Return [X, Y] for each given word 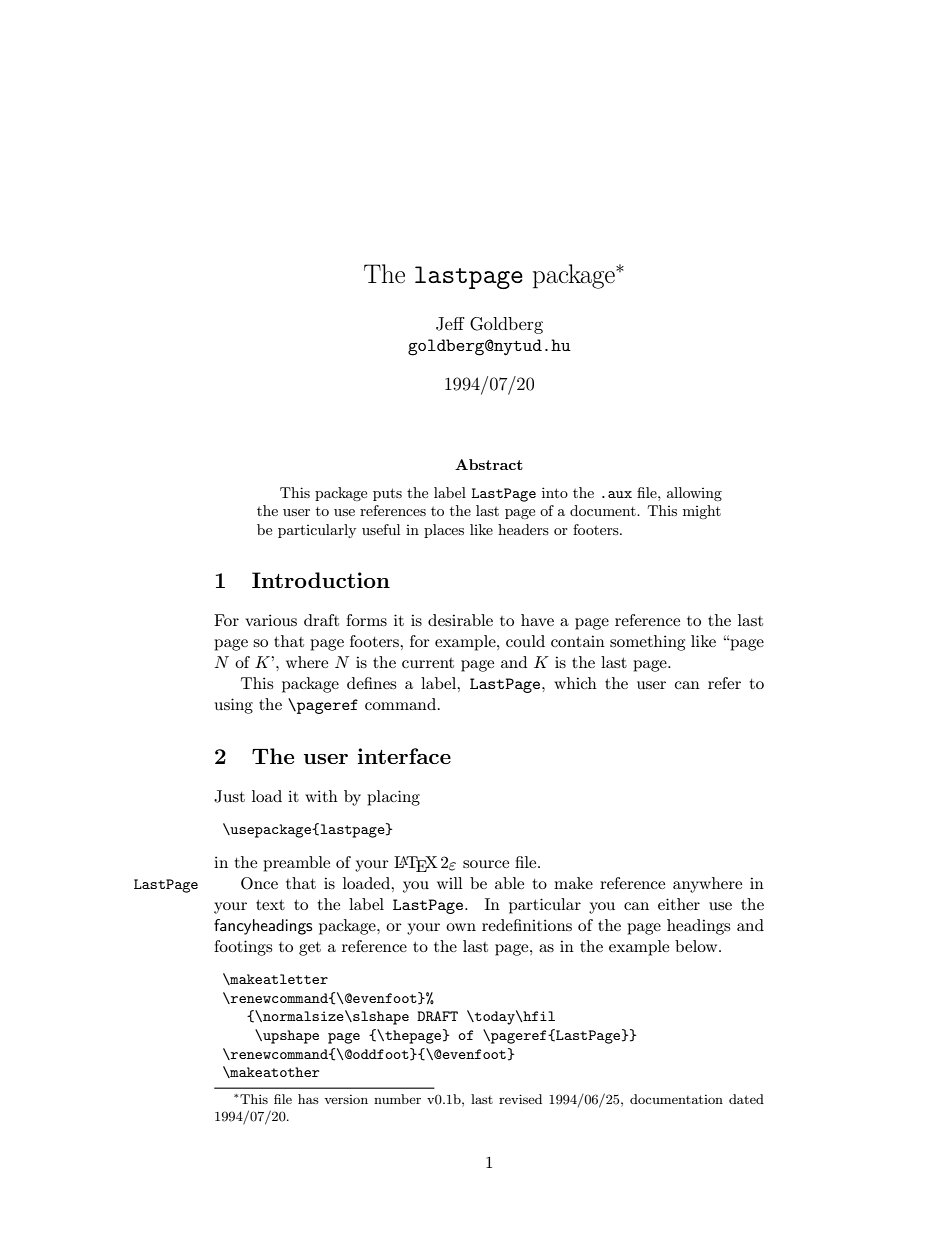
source [486, 864]
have [537, 620]
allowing [694, 494]
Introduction [321, 580]
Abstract [489, 464]
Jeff [450, 324]
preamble [296, 864]
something [647, 643]
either [679, 904]
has [308, 1099]
